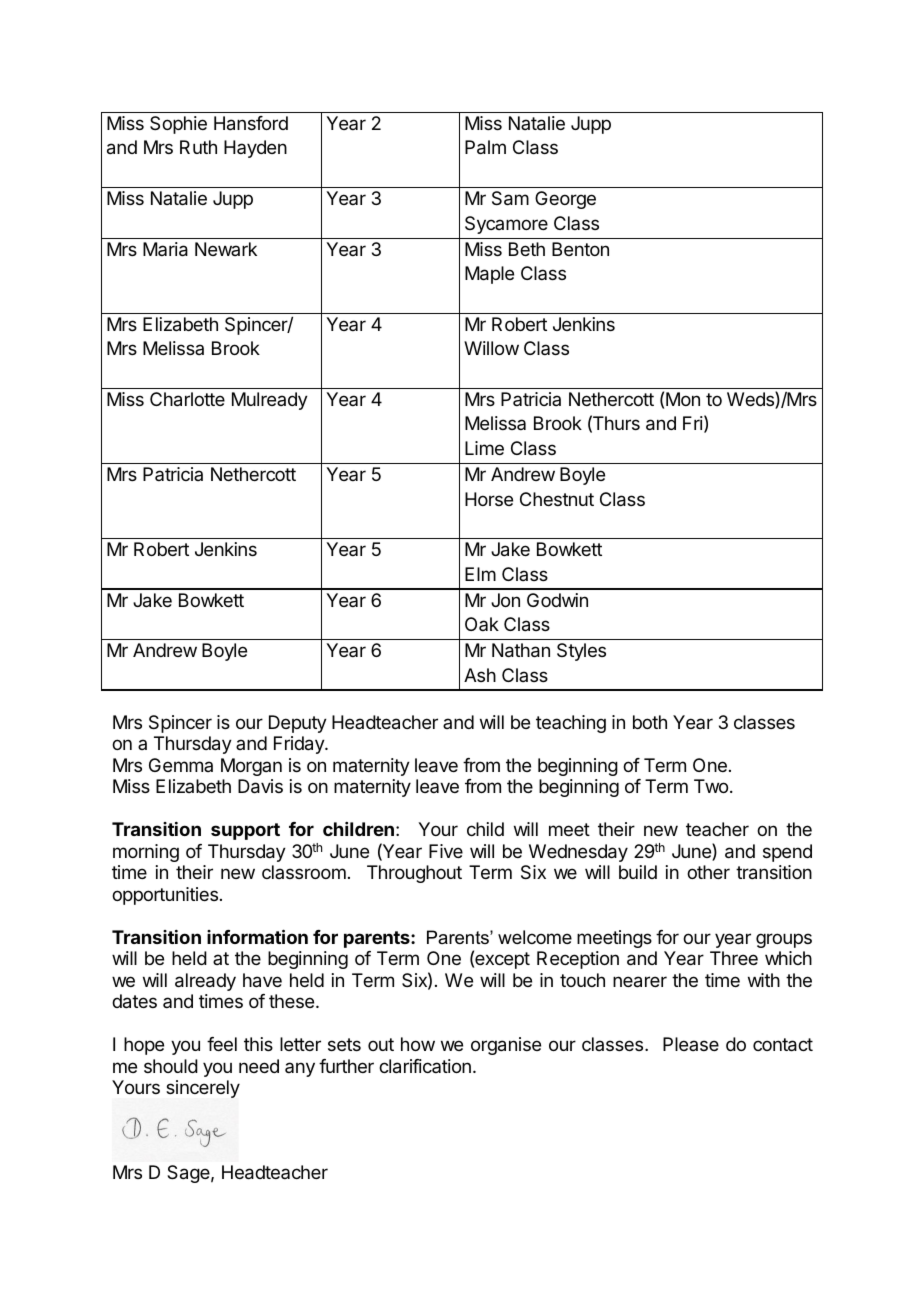  What do you see at coordinates (484, 448) in the screenshot?
I see `Lime` at bounding box center [484, 448].
